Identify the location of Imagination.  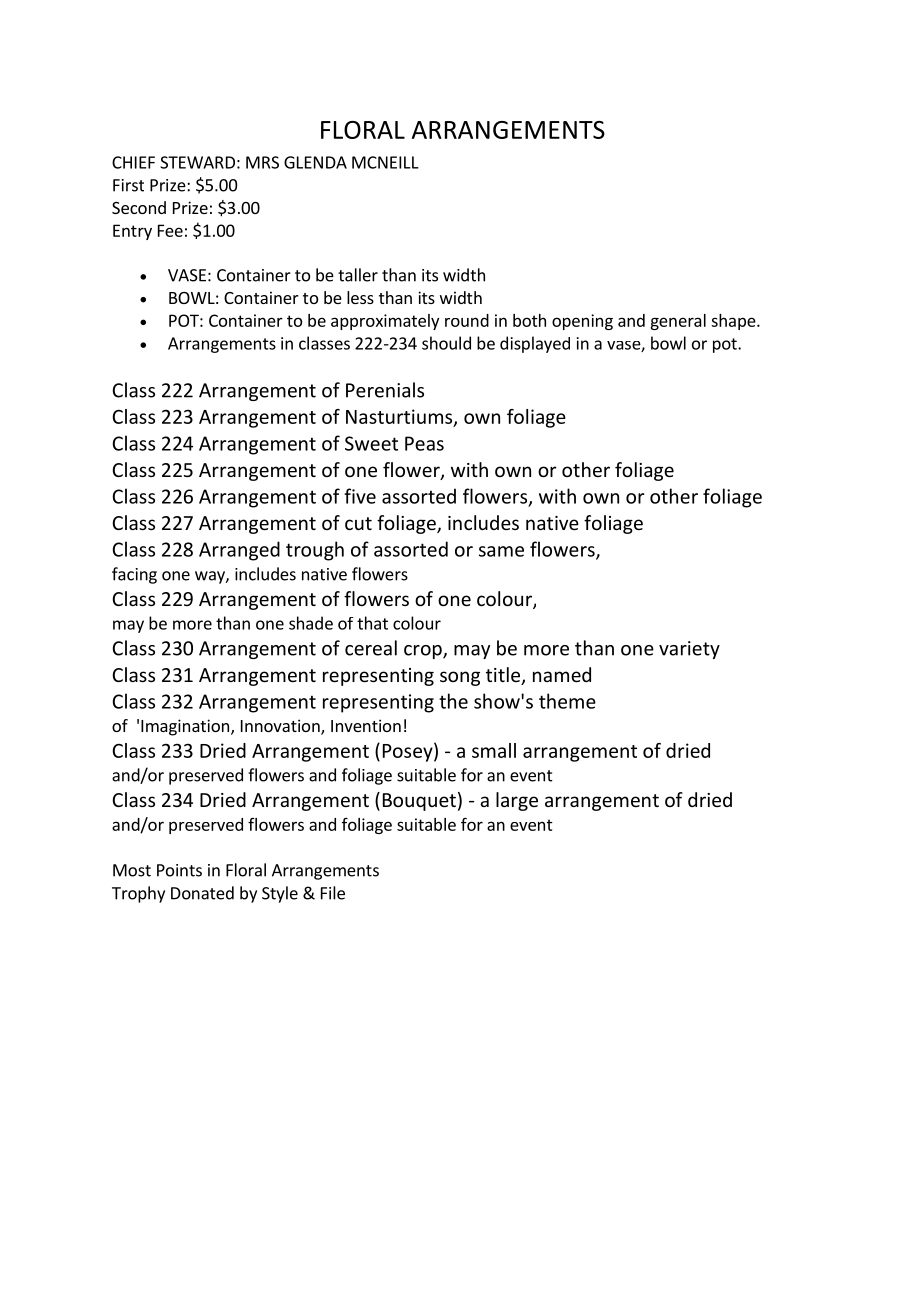
(186, 727).
